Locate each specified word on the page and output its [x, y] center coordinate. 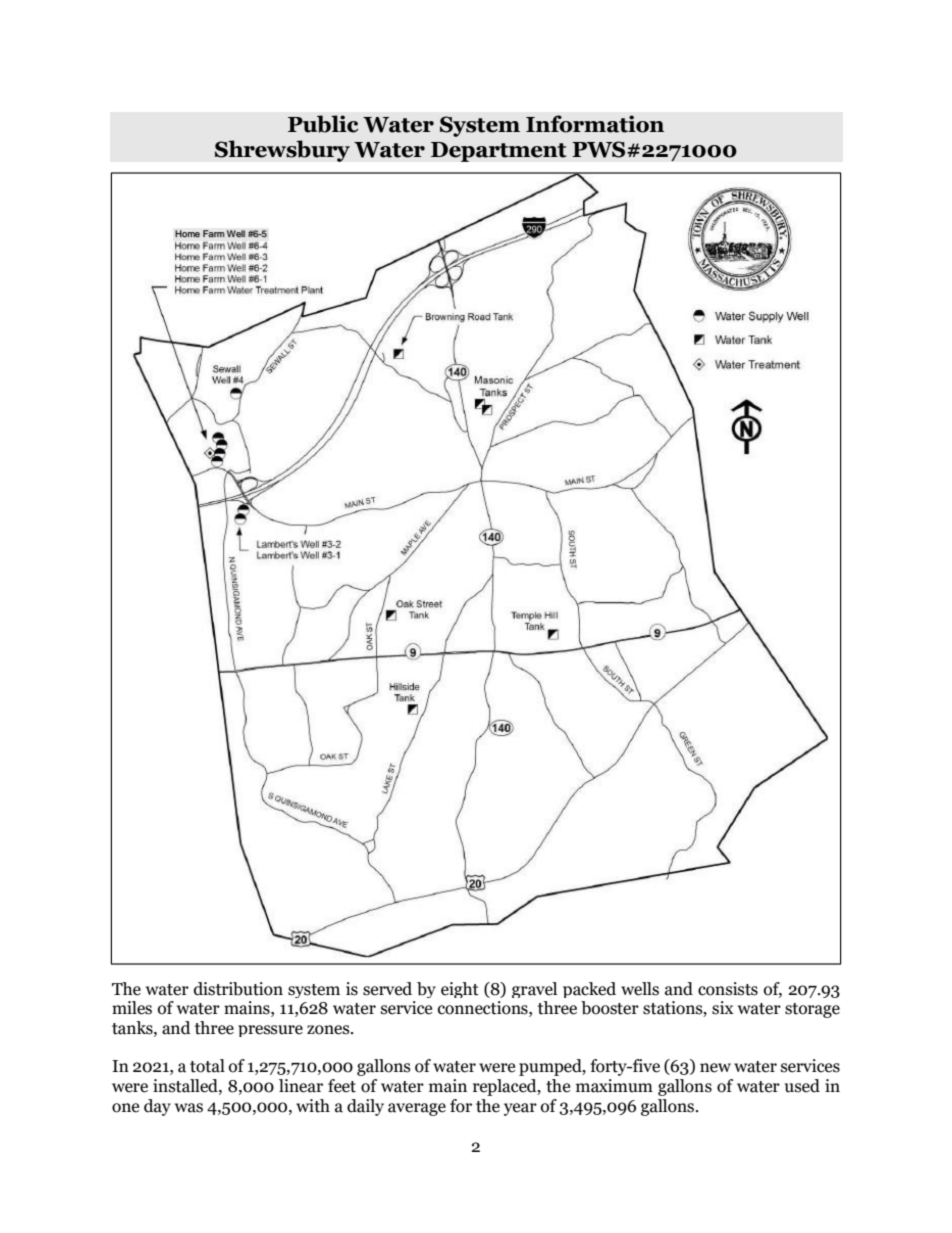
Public [323, 124]
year [520, 1109]
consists [728, 989]
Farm [214, 234]
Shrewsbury [282, 151]
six [723, 1008]
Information [595, 124]
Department [499, 152]
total [207, 1066]
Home [187, 234]
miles [132, 1008]
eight [460, 990]
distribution [238, 989]
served [387, 989]
